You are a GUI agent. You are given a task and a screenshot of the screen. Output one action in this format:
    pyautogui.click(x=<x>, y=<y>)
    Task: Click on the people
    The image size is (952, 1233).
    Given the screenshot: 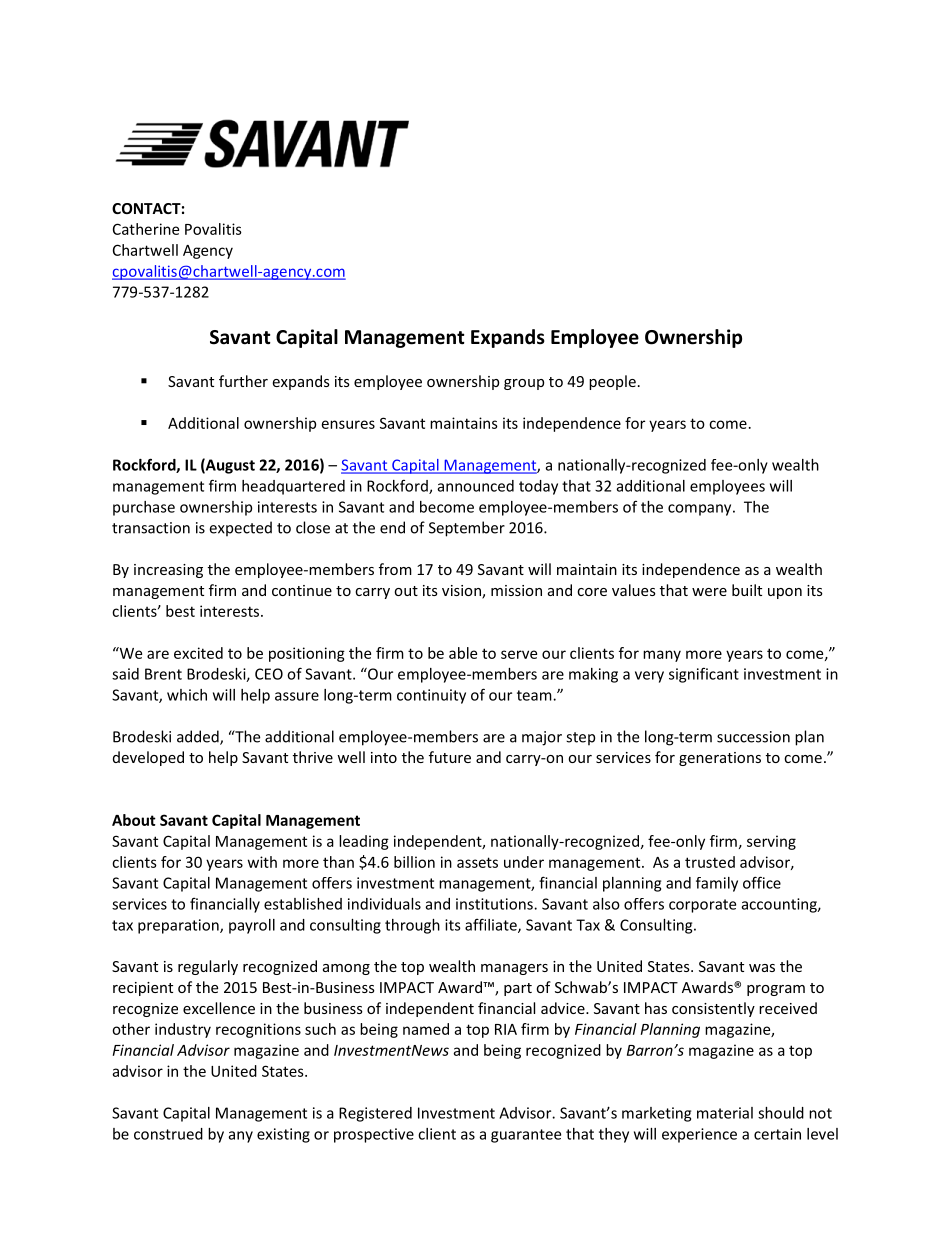 What is the action you would take?
    pyautogui.click(x=612, y=382)
